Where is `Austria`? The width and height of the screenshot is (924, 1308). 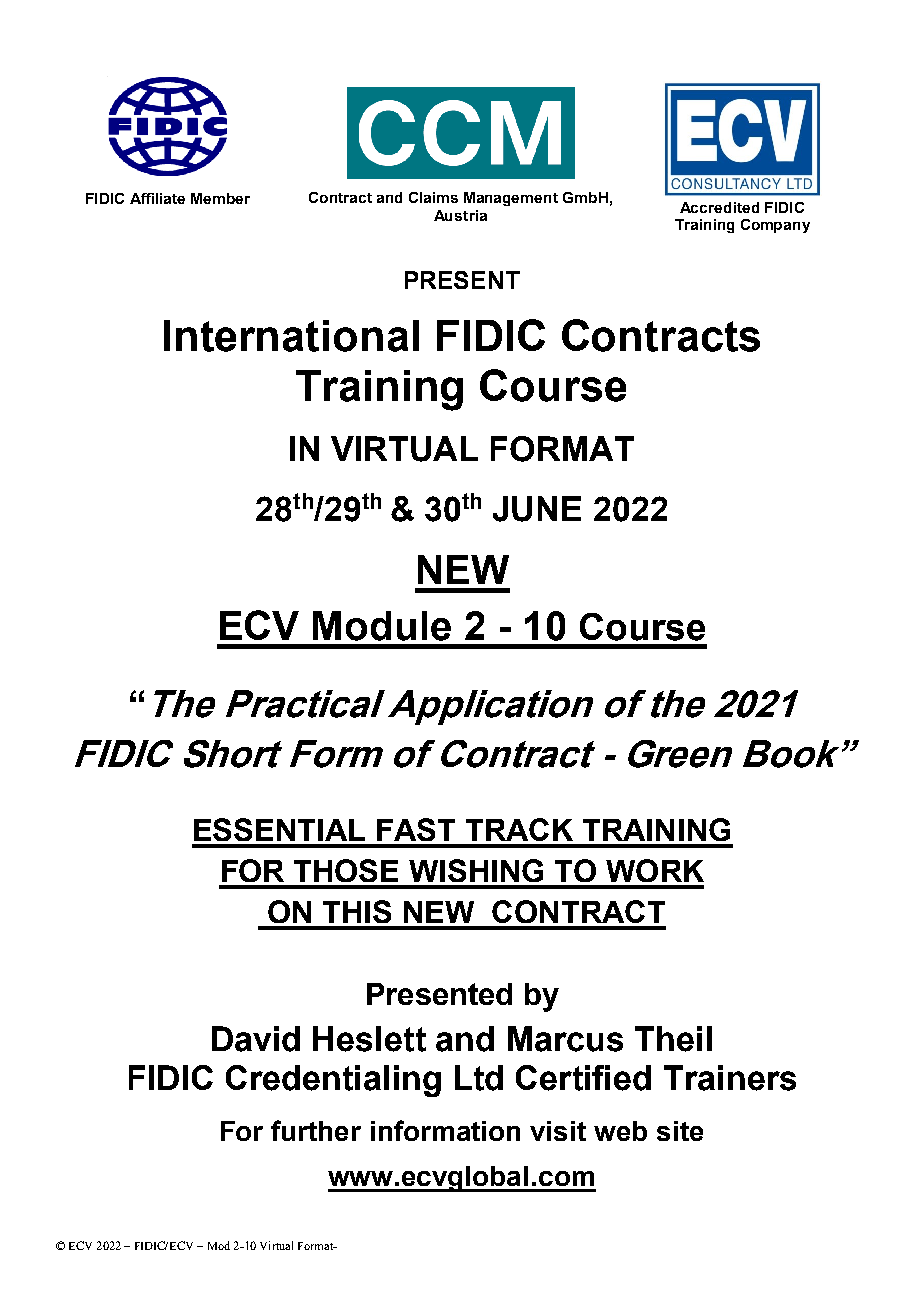
Austria is located at coordinates (460, 215).
